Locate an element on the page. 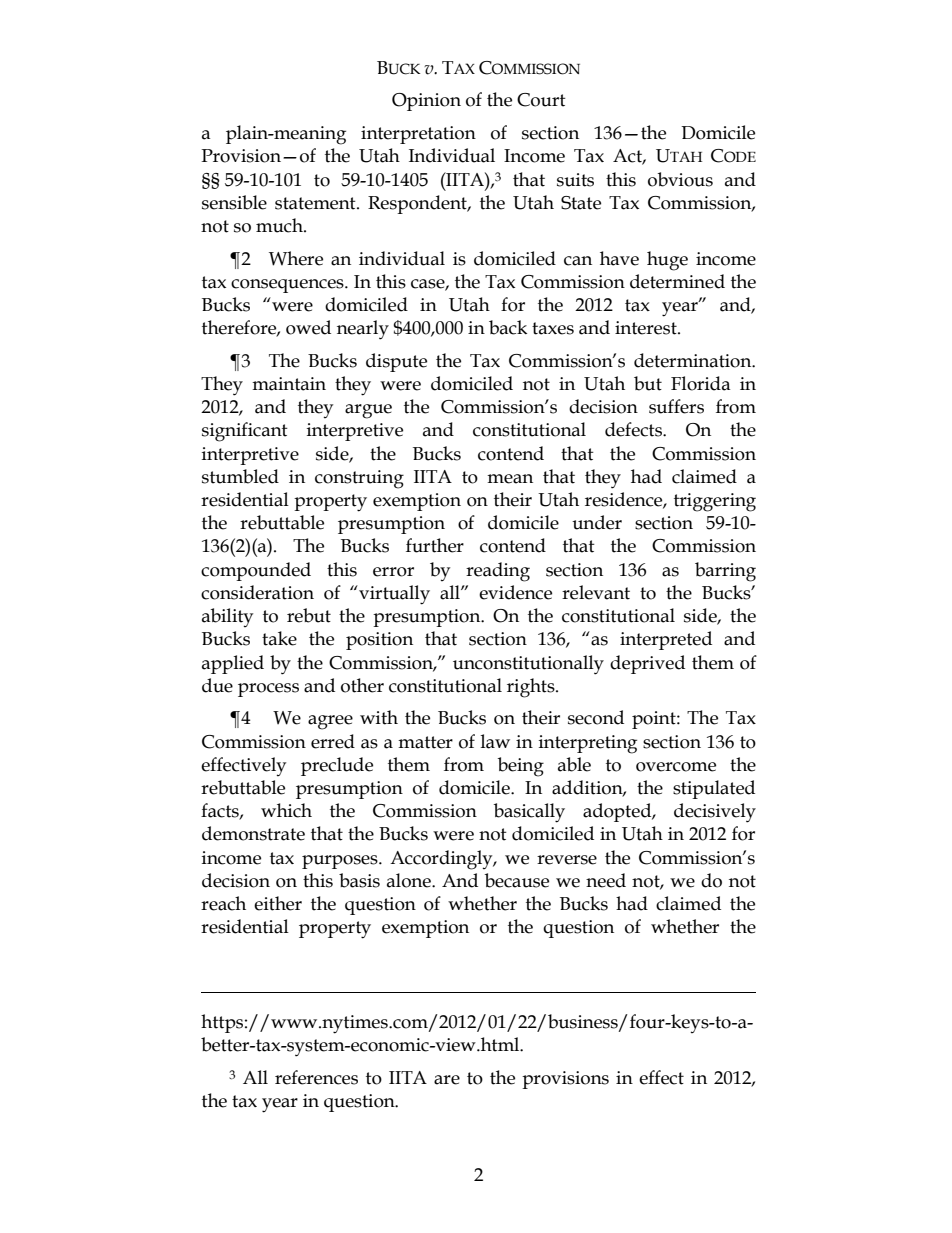 This page has width=952, height=1233. triggering is located at coordinates (715, 502).
